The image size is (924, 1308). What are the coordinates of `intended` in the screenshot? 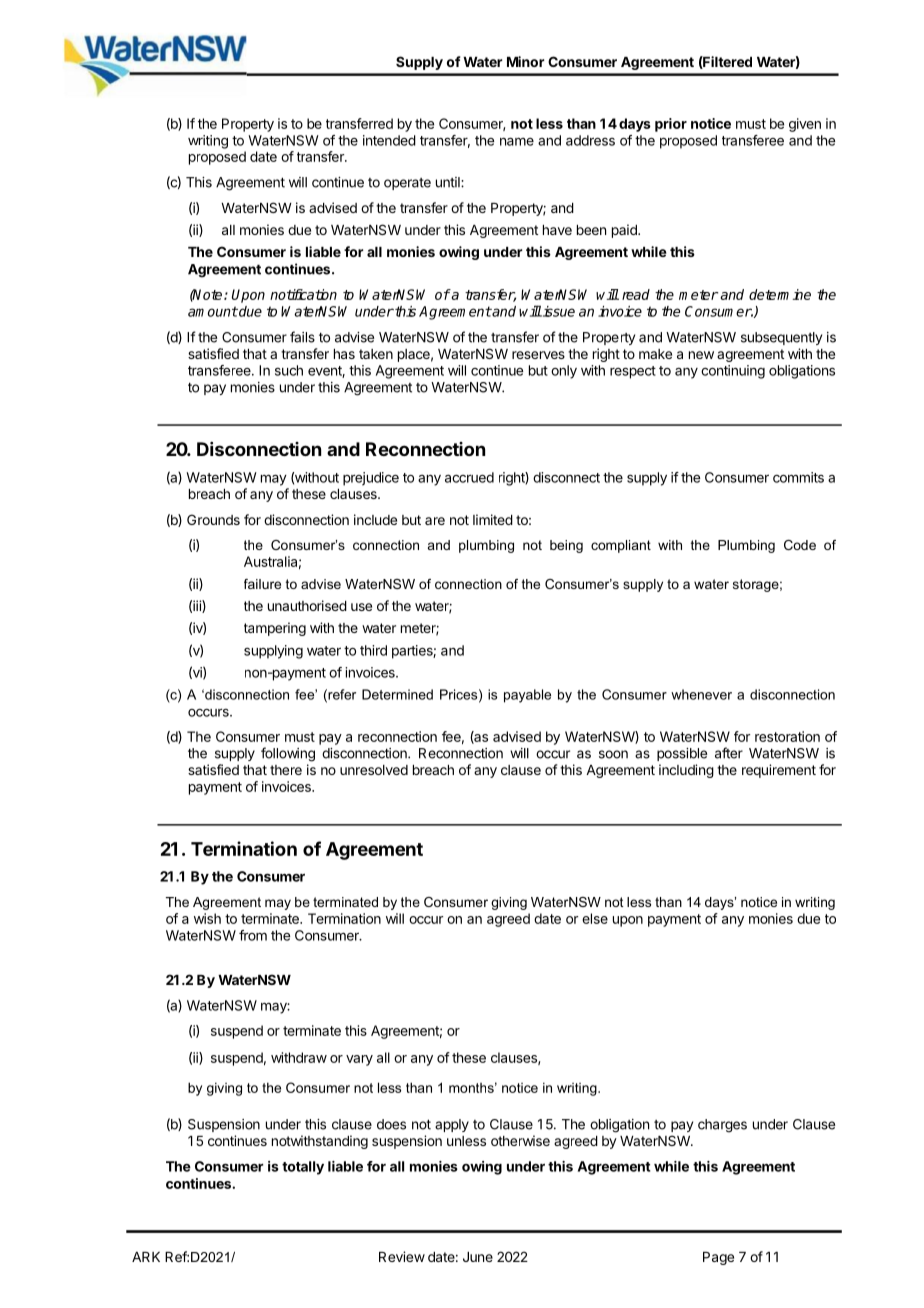 It's located at (389, 140).
